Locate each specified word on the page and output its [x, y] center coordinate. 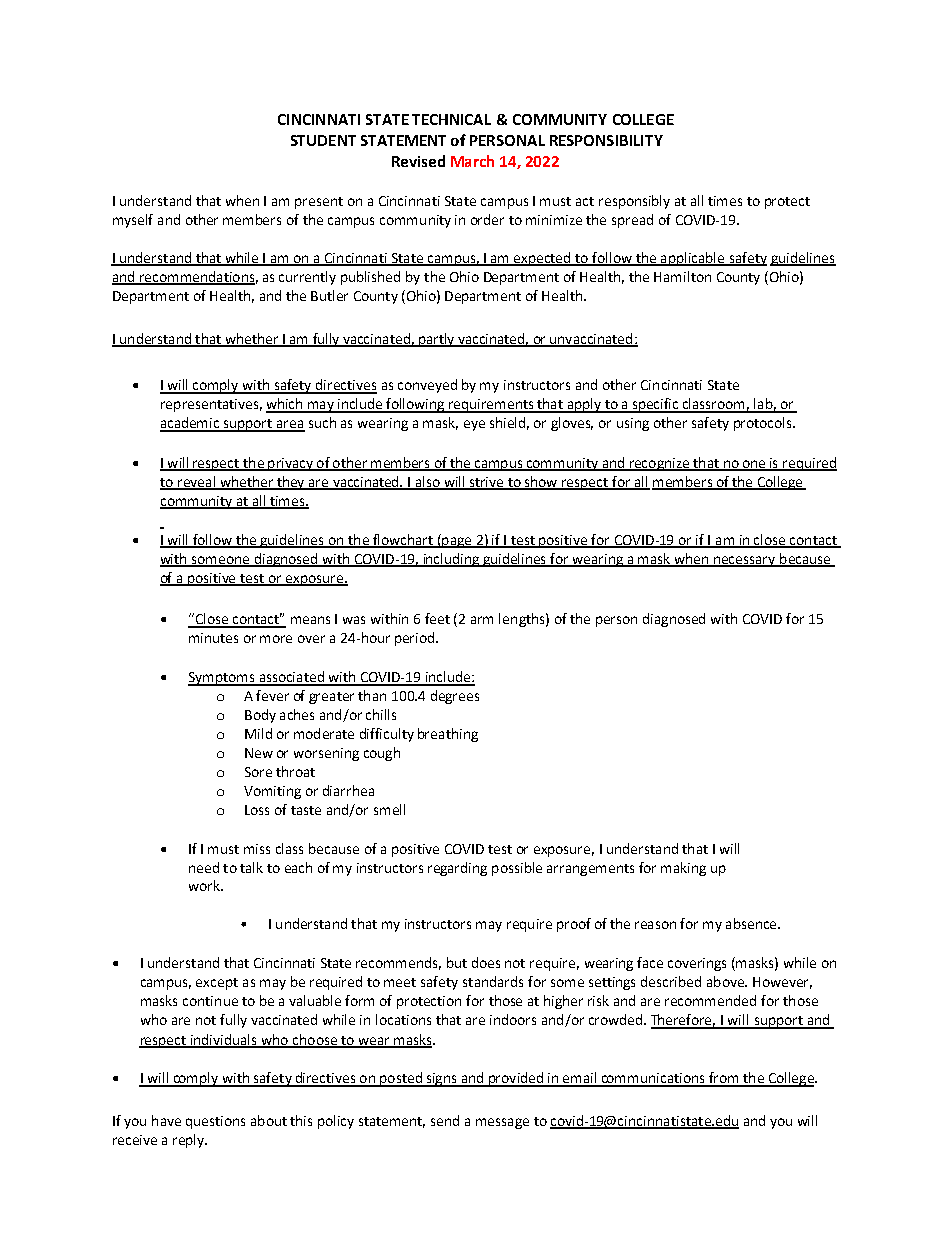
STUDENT [323, 140]
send [445, 1120]
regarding [457, 869]
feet [437, 618]
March [472, 161]
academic [191, 424]
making [683, 869]
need [204, 867]
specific [655, 405]
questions [215, 1122]
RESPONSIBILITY [606, 140]
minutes [213, 638]
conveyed [427, 386]
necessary [745, 561]
